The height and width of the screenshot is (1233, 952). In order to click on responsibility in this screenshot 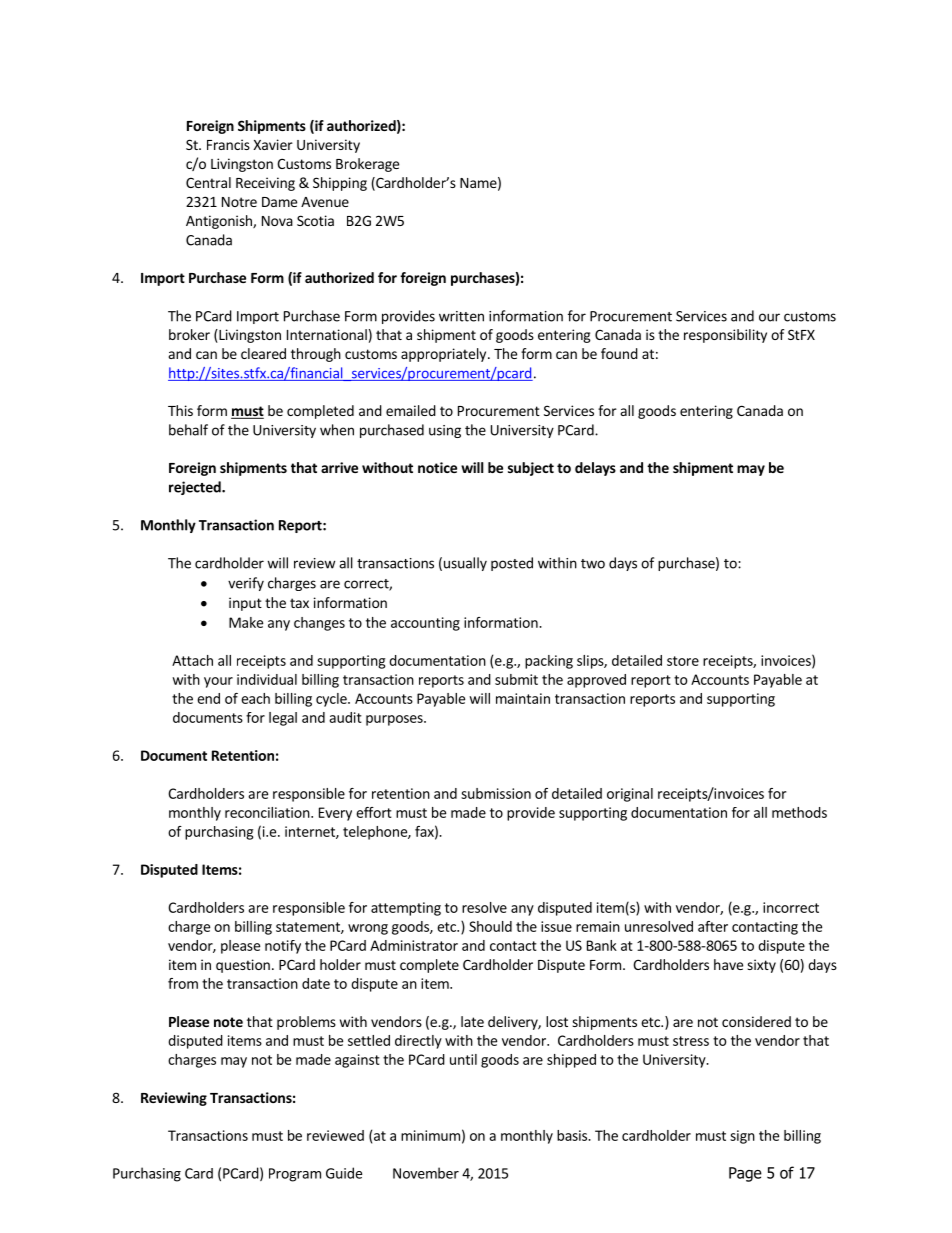, I will do `click(725, 336)`.
